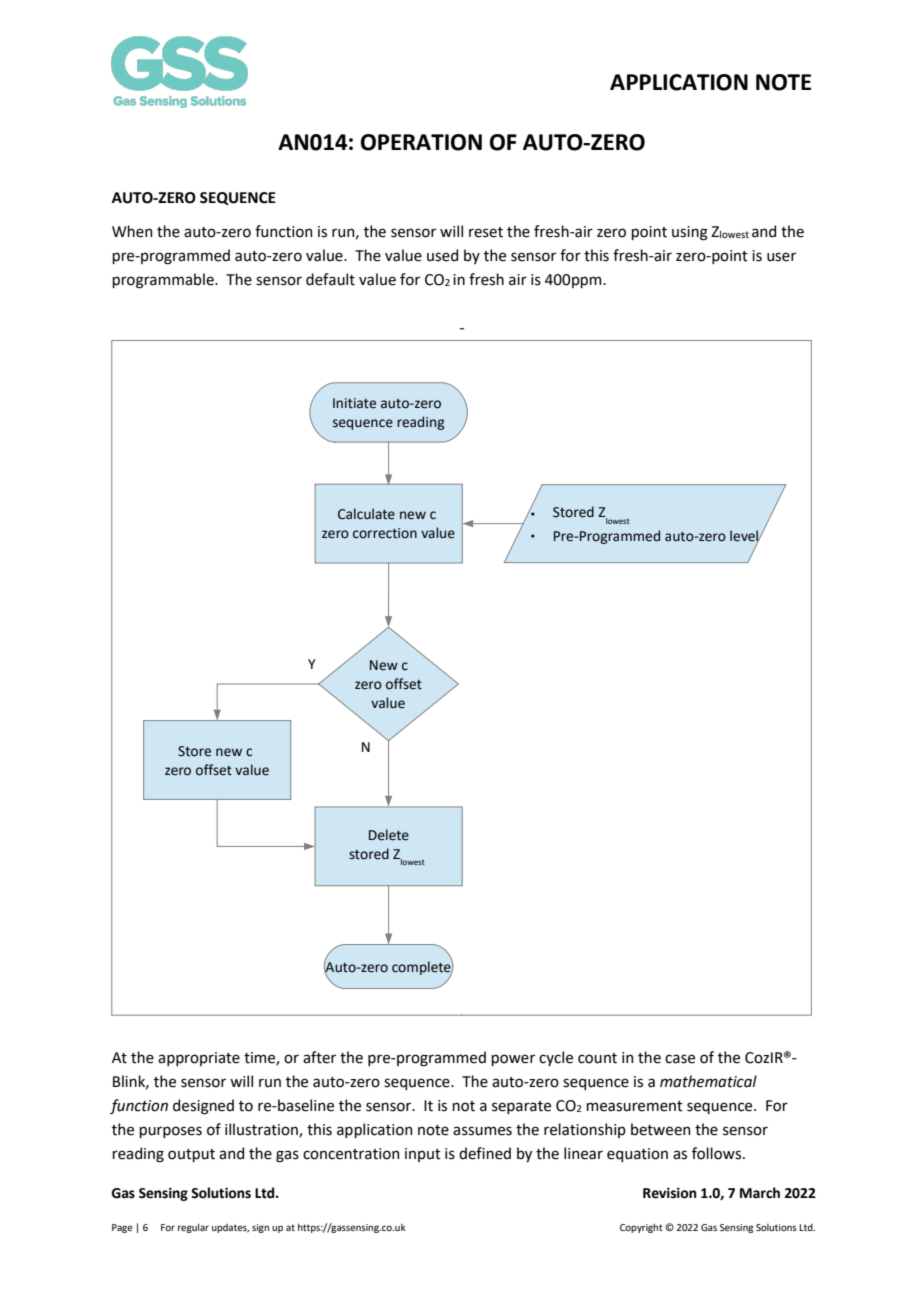  I want to click on OPERATION, so click(421, 142).
